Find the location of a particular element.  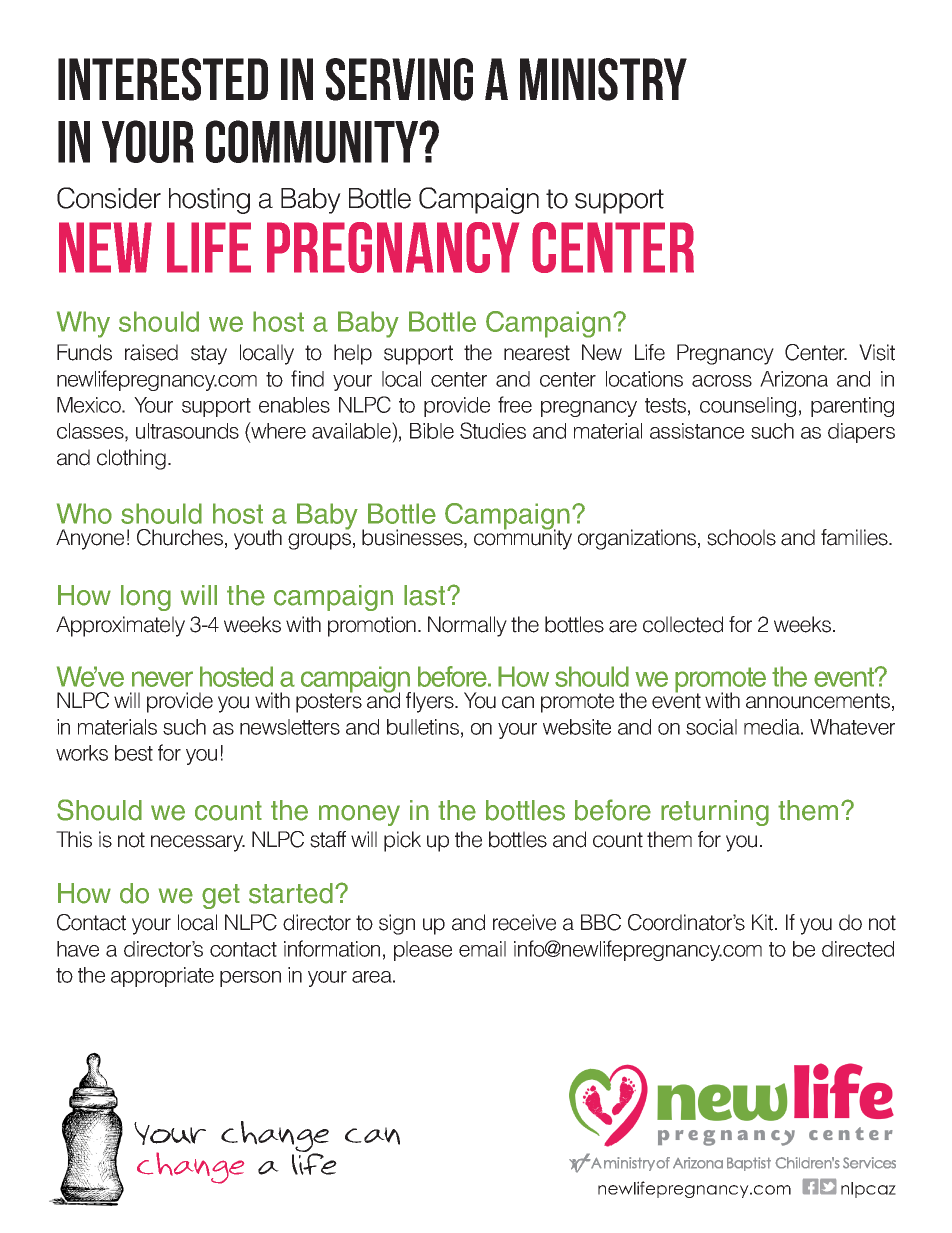

ministry is located at coordinates (603, 79).
